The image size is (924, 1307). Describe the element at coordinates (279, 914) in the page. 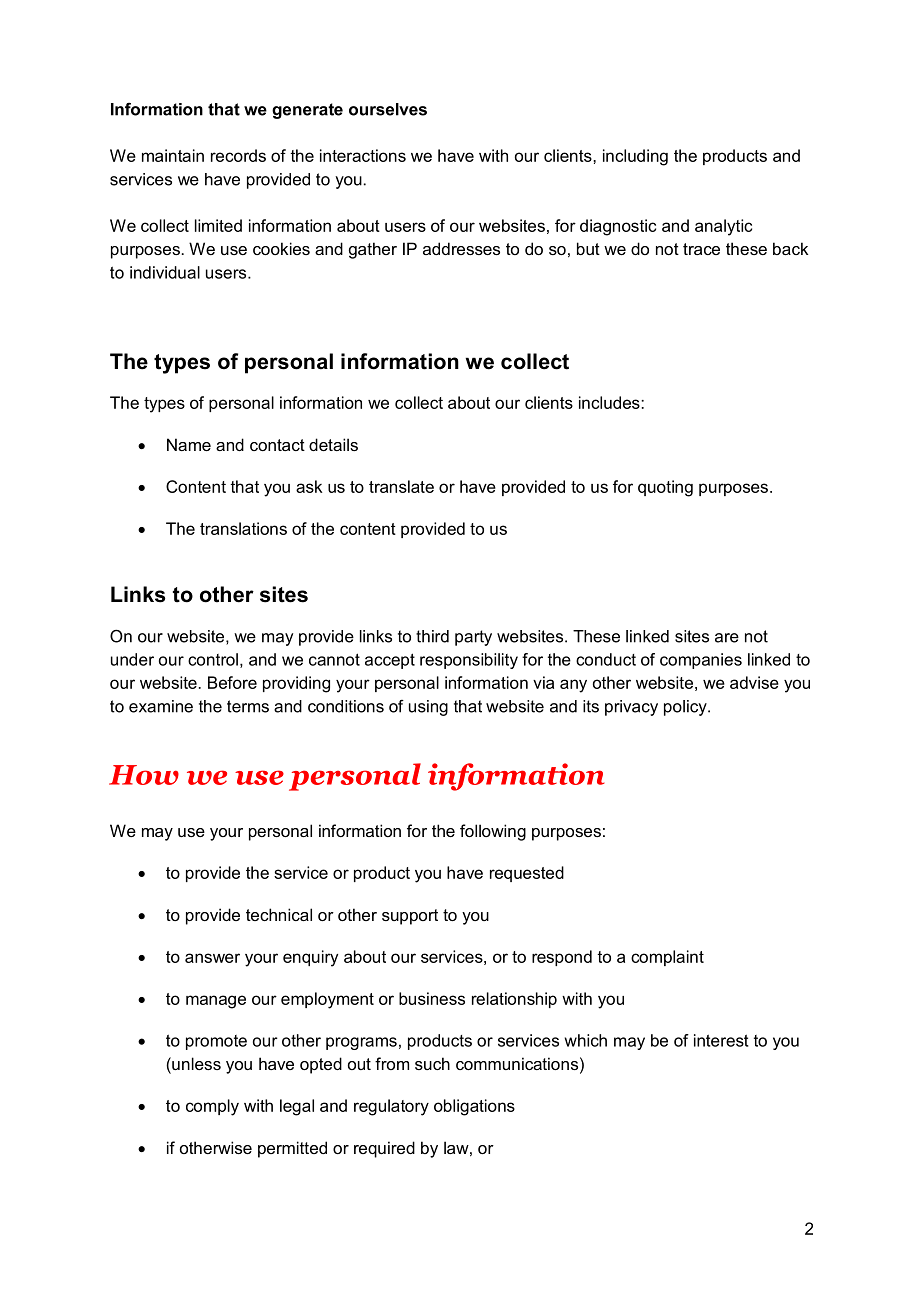

I see `technical` at that location.
